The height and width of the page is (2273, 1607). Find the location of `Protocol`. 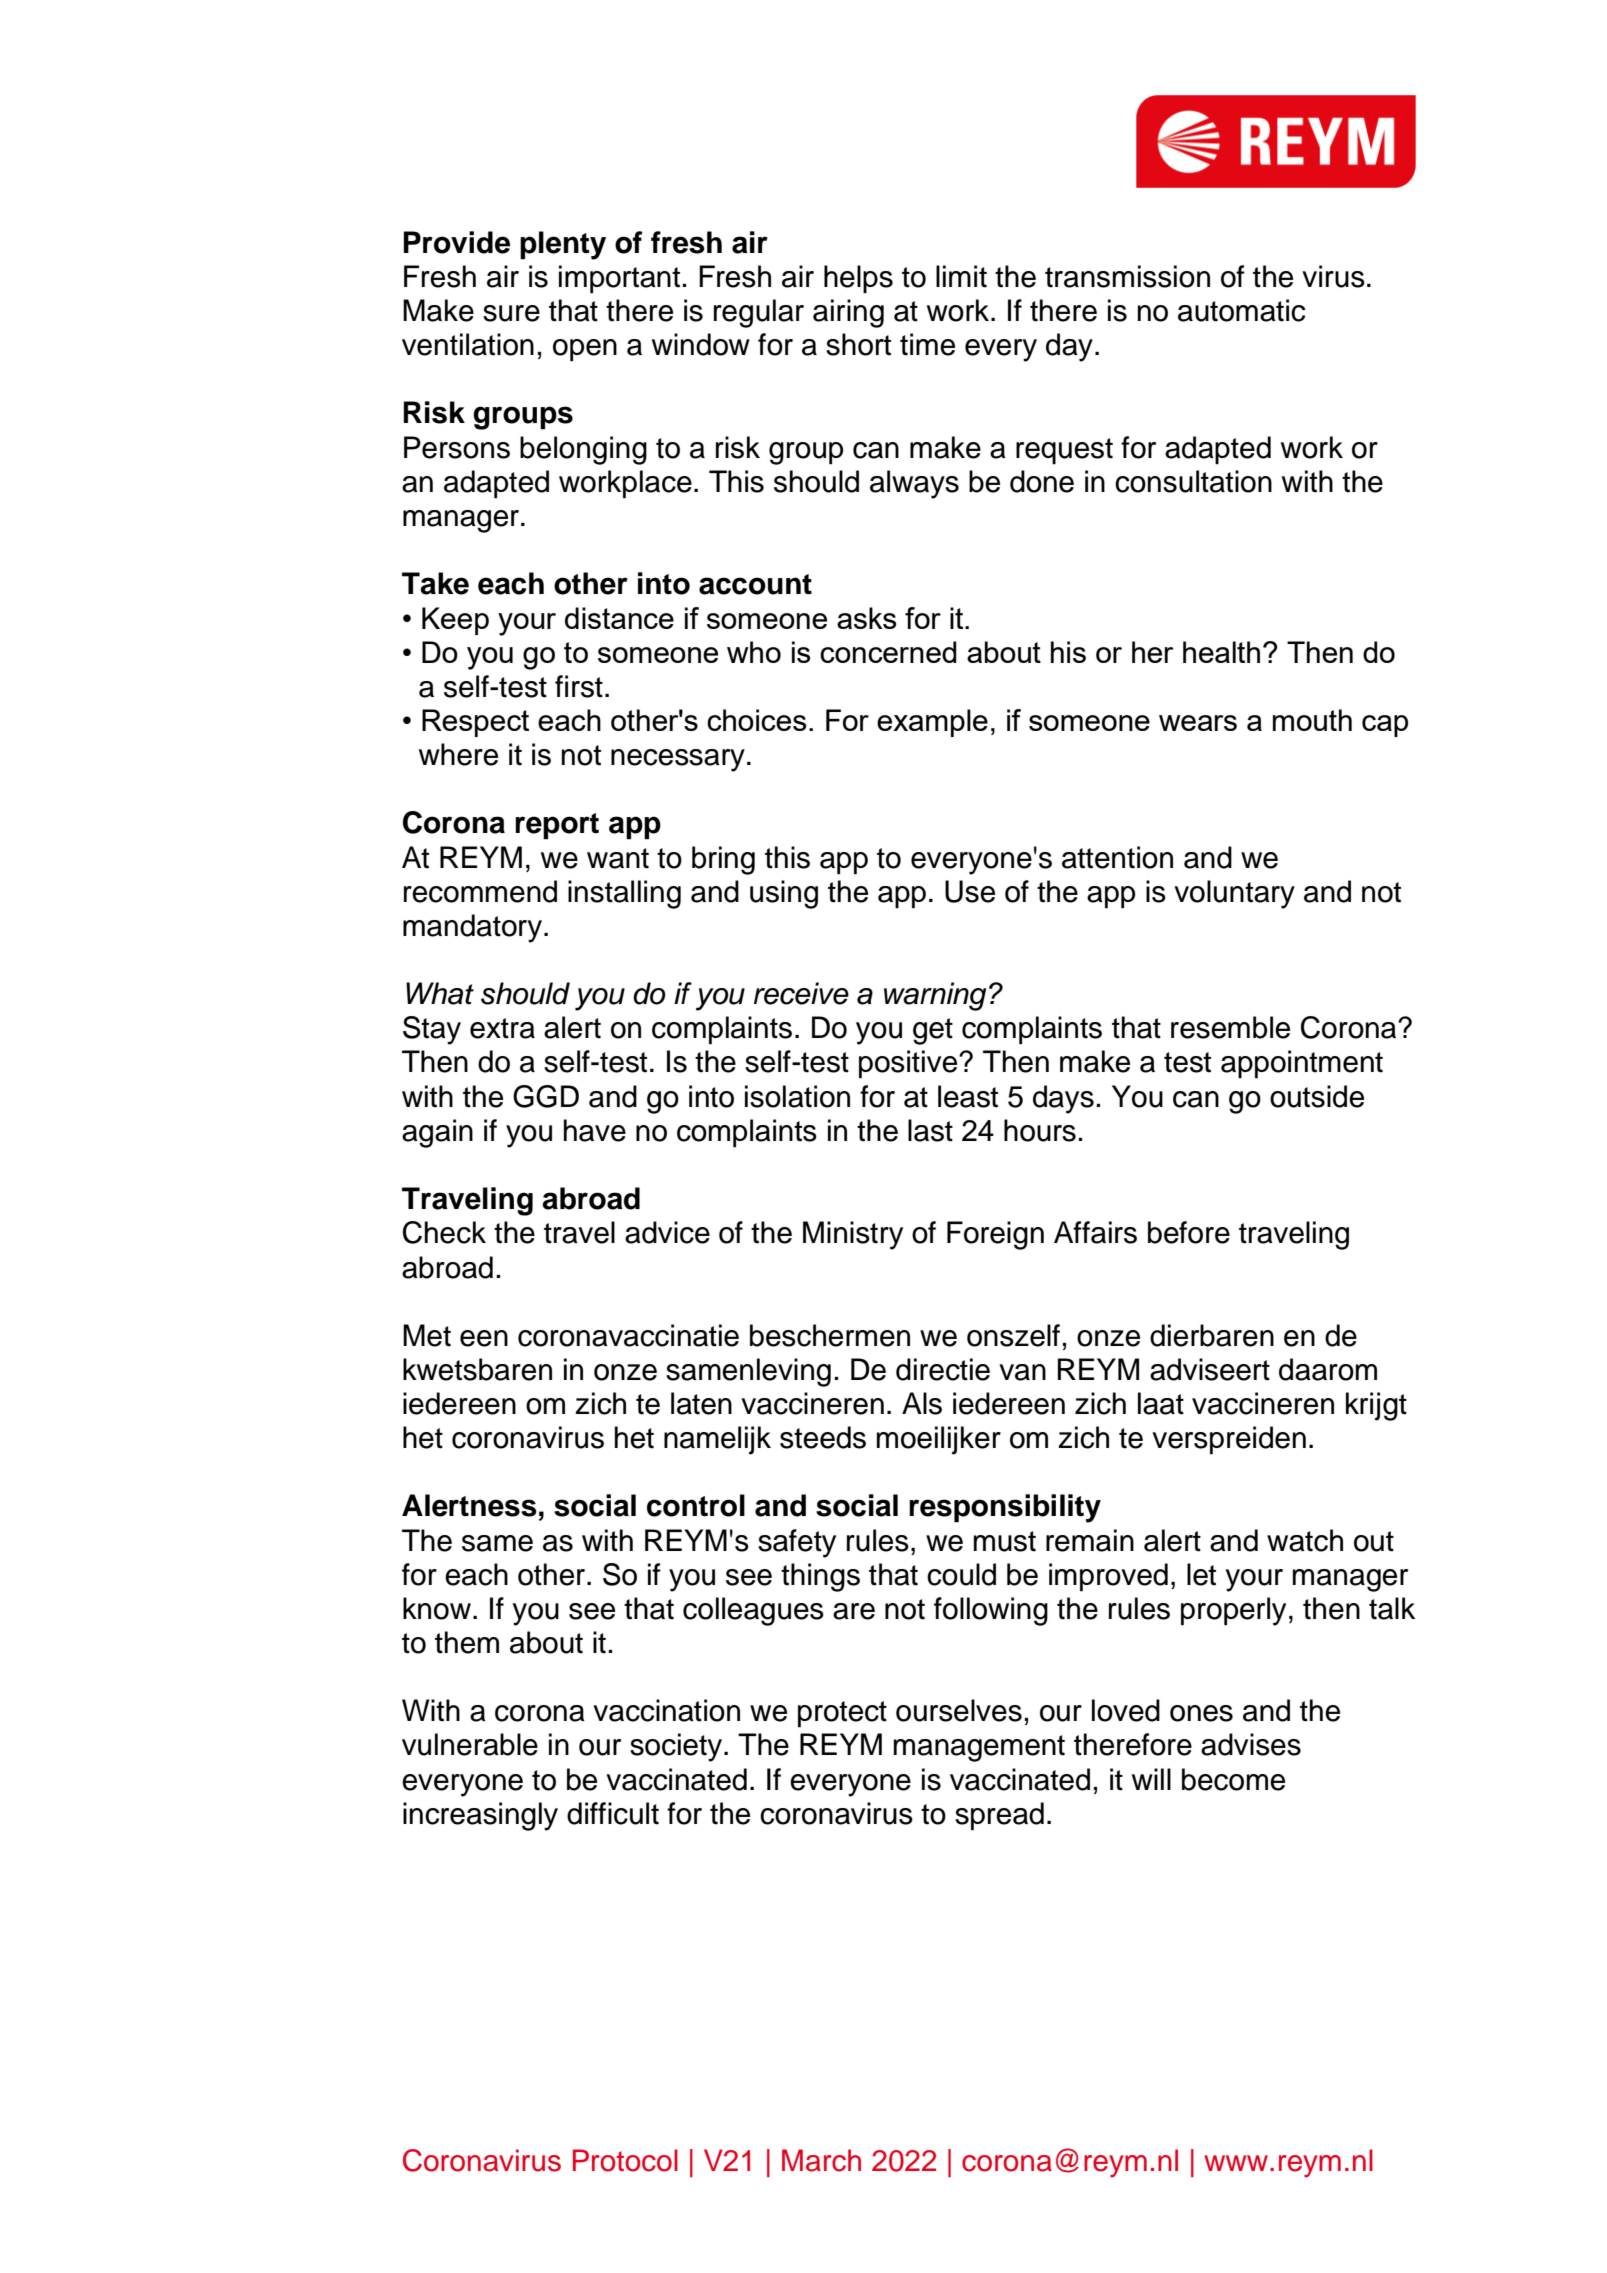

Protocol is located at coordinates (625, 2160).
